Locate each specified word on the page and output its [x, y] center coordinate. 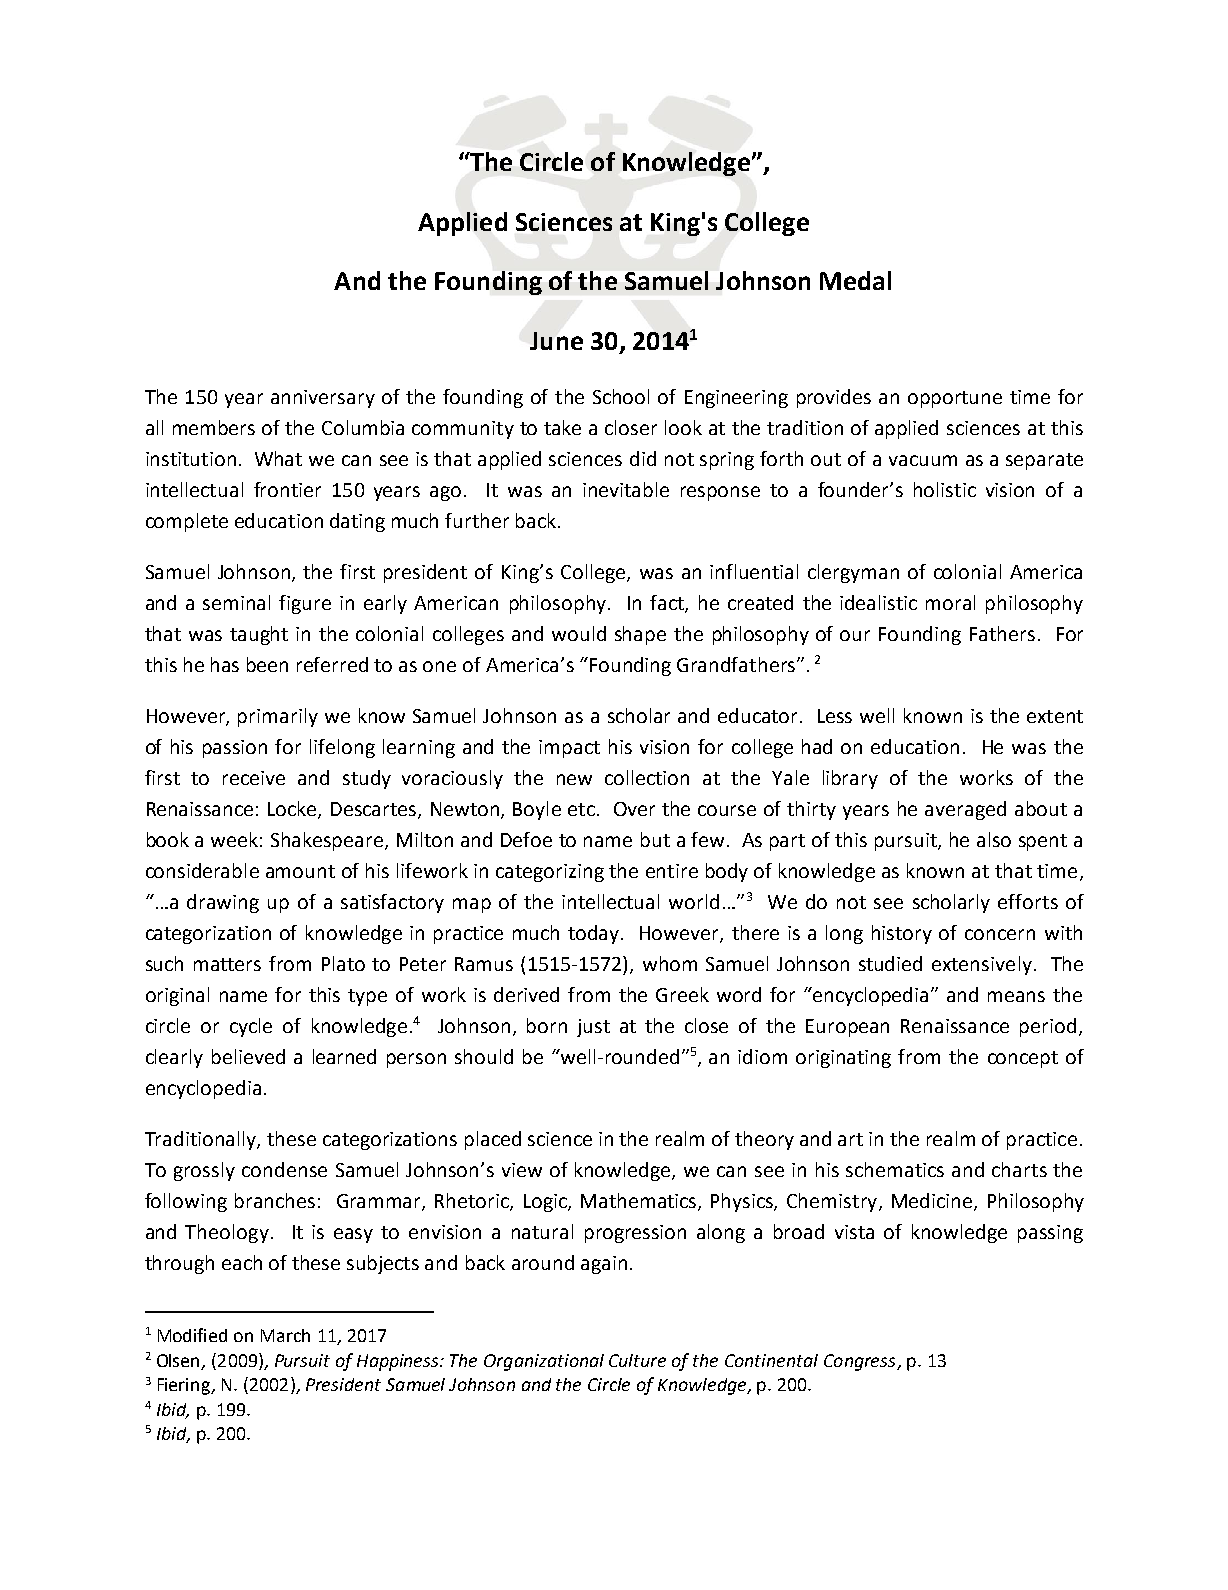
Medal [855, 280]
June [556, 341]
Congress [861, 1362]
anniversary [323, 399]
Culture [637, 1360]
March [285, 1335]
